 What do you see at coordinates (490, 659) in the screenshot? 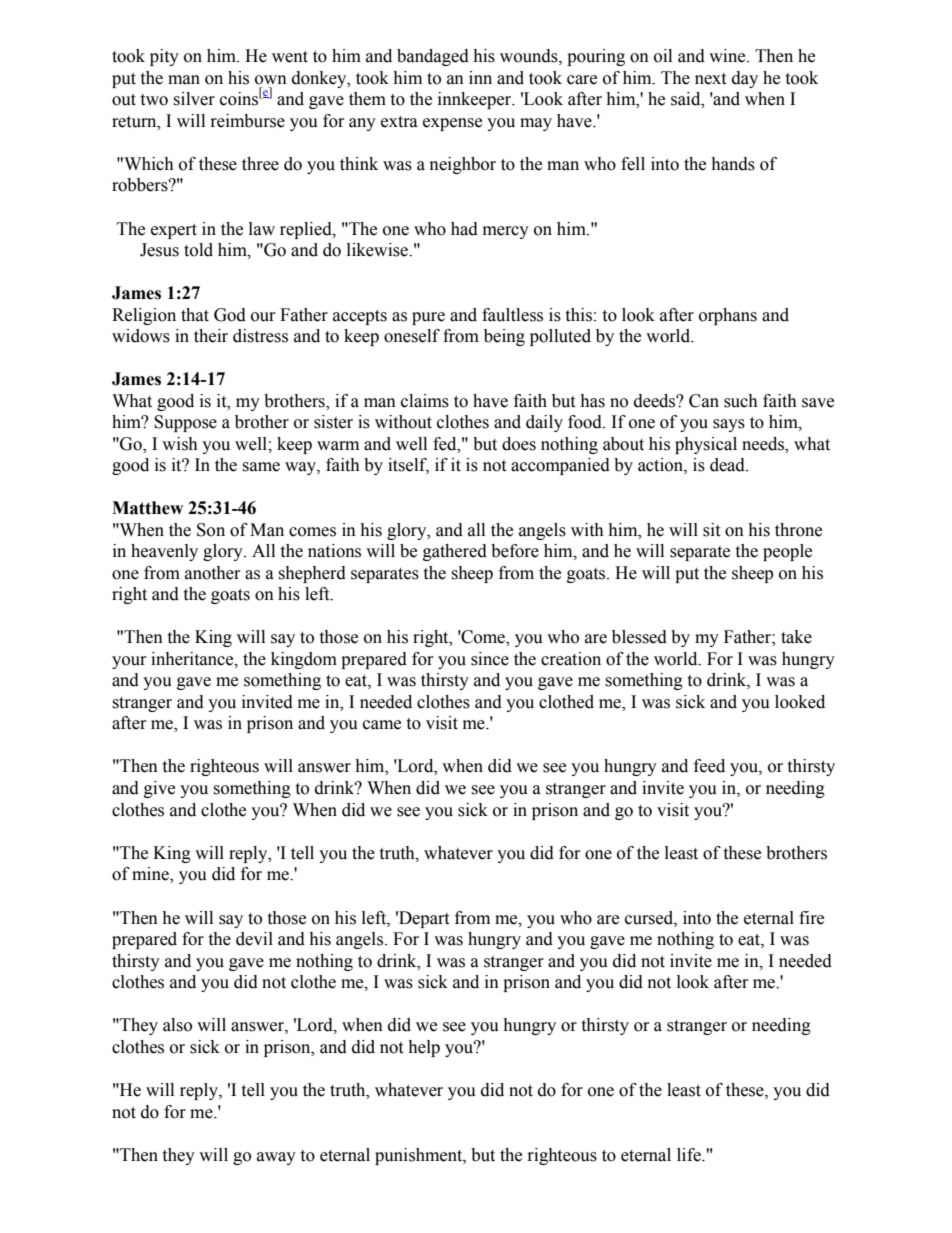
I see `since` at bounding box center [490, 659].
